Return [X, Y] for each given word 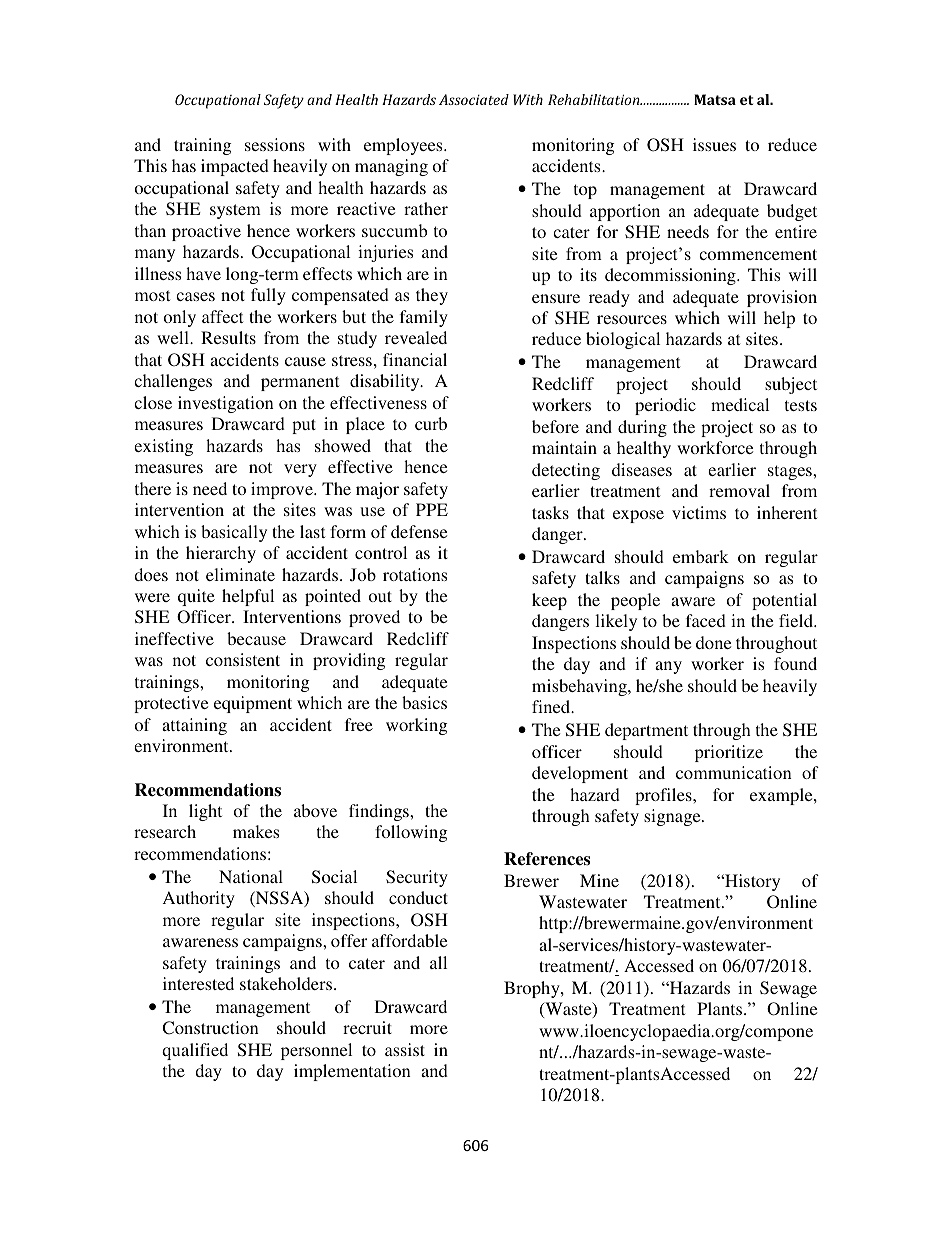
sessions [275, 144]
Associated [474, 99]
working [416, 726]
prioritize [729, 753]
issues [714, 144]
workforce [715, 447]
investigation [226, 404]
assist [405, 1049]
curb [431, 423]
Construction [210, 1028]
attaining [194, 726]
